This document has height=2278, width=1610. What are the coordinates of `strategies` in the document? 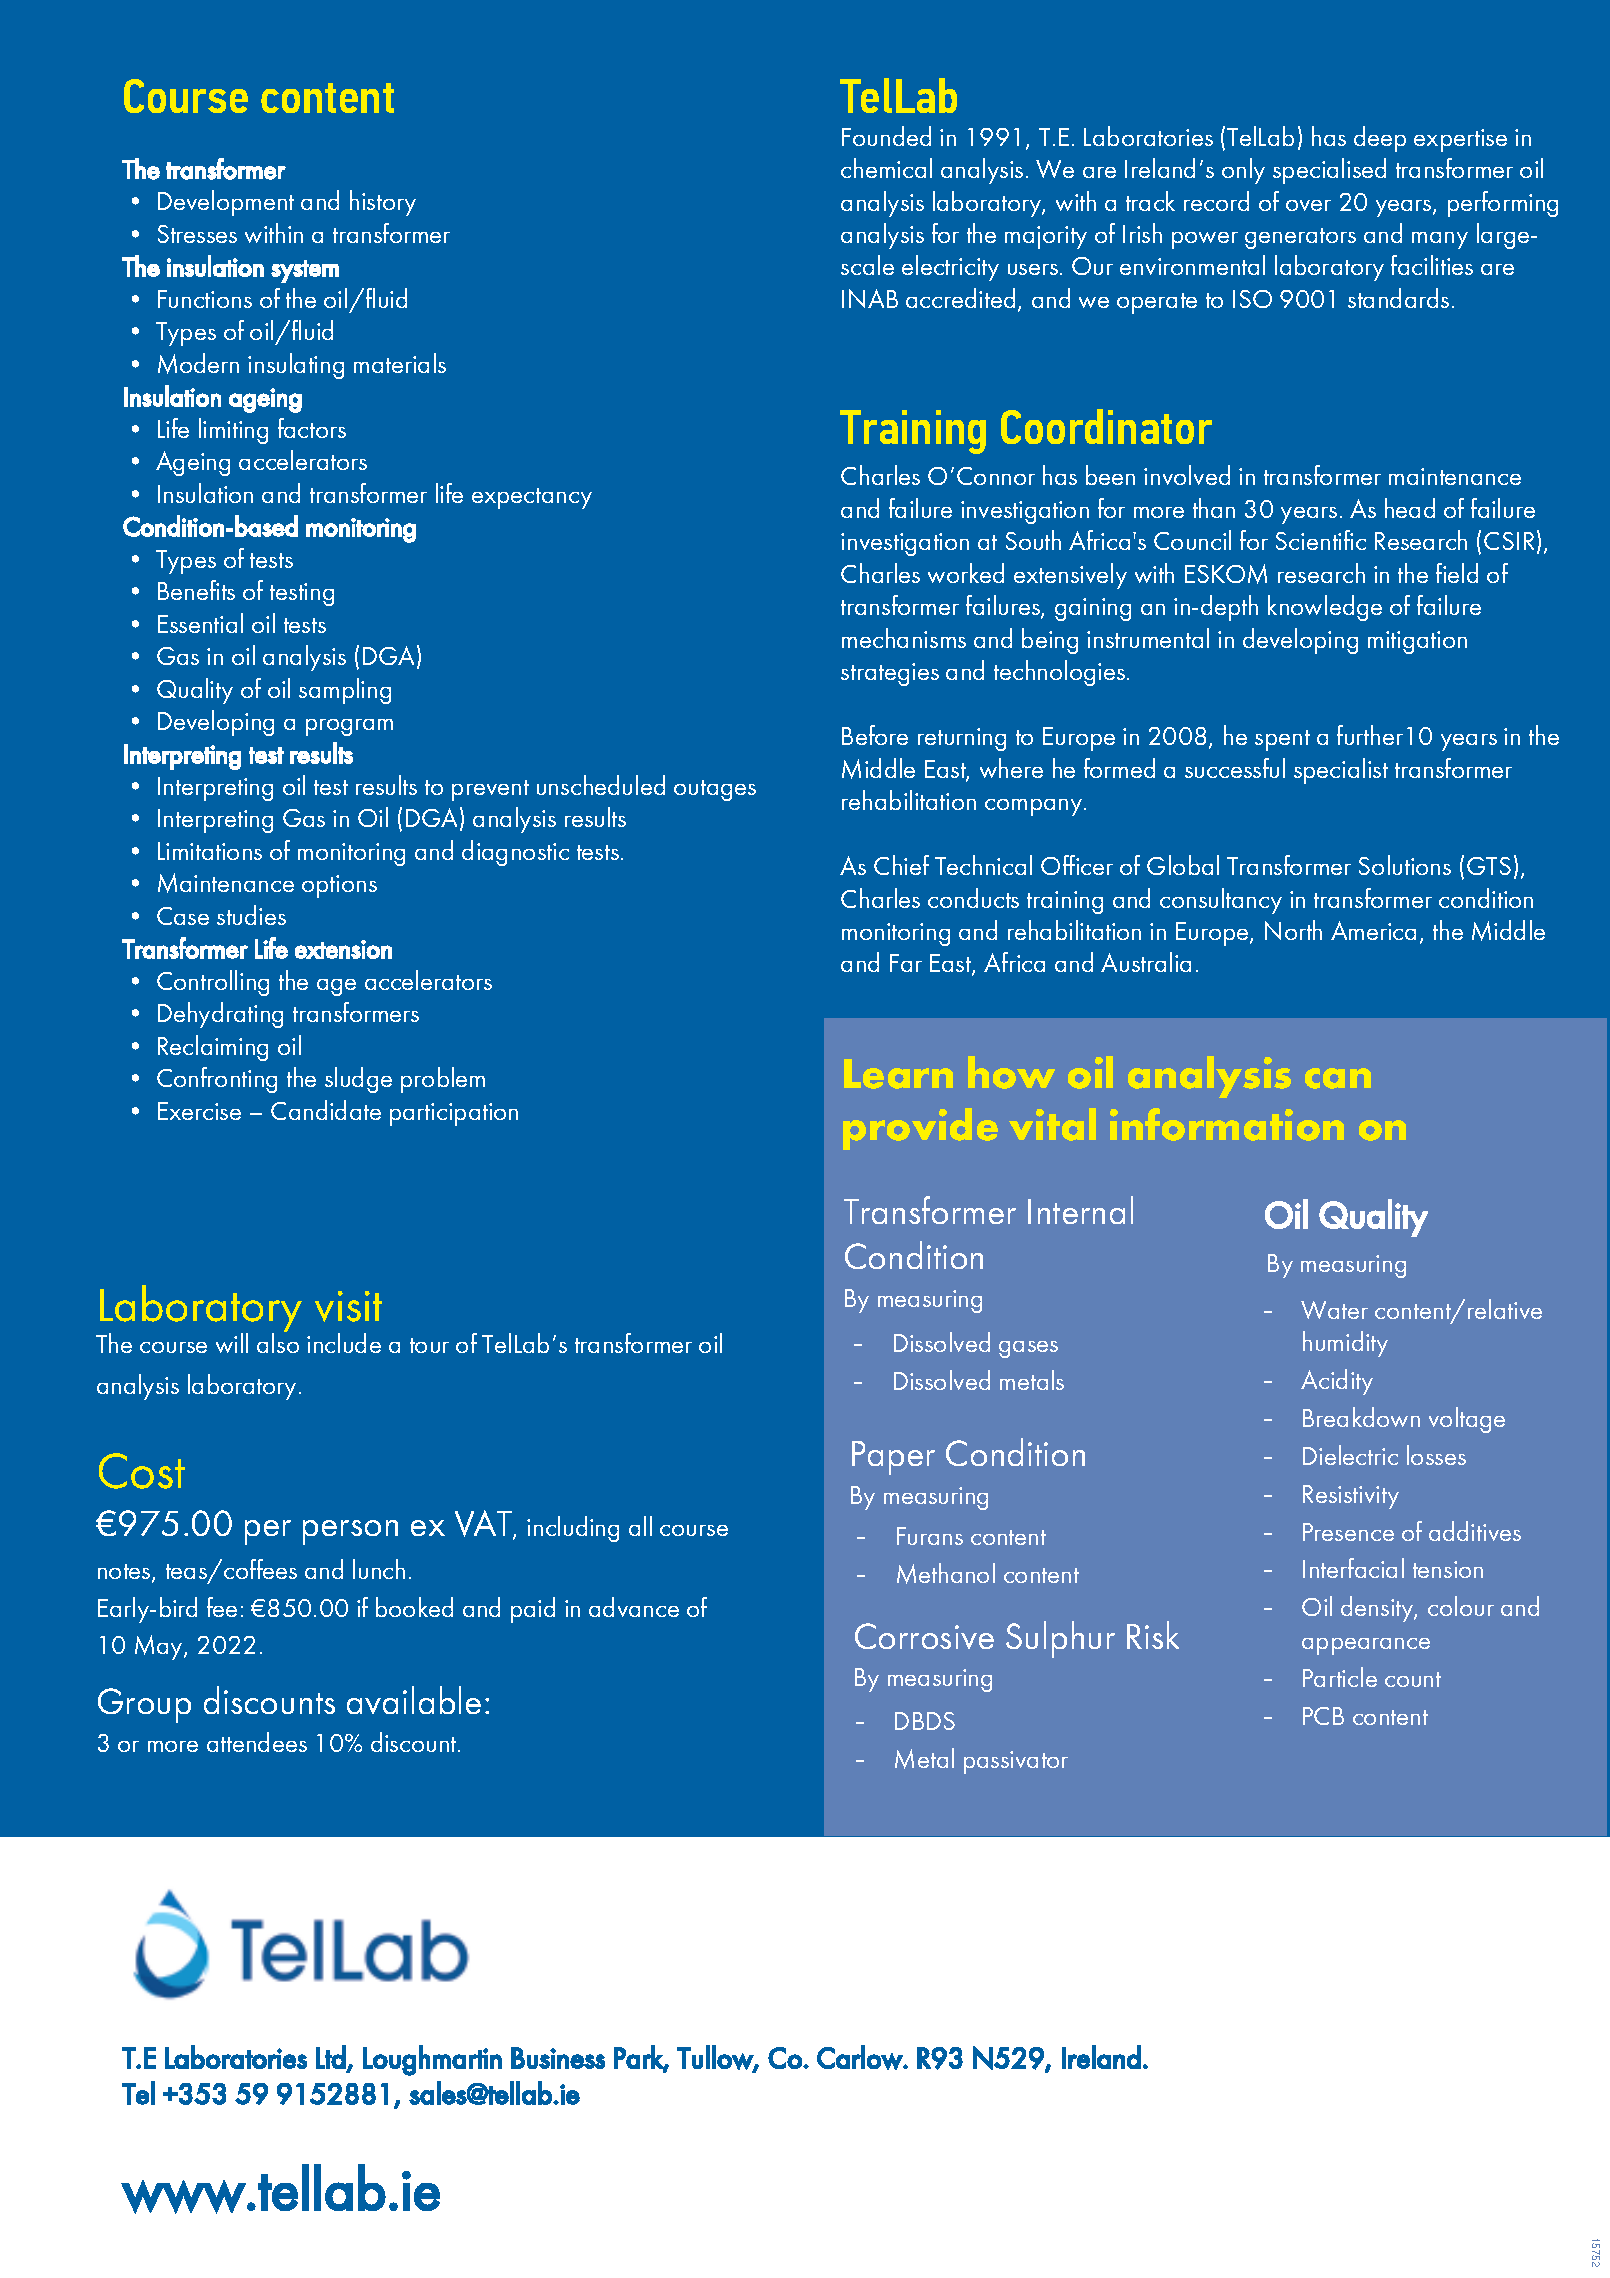 It's located at (890, 674).
